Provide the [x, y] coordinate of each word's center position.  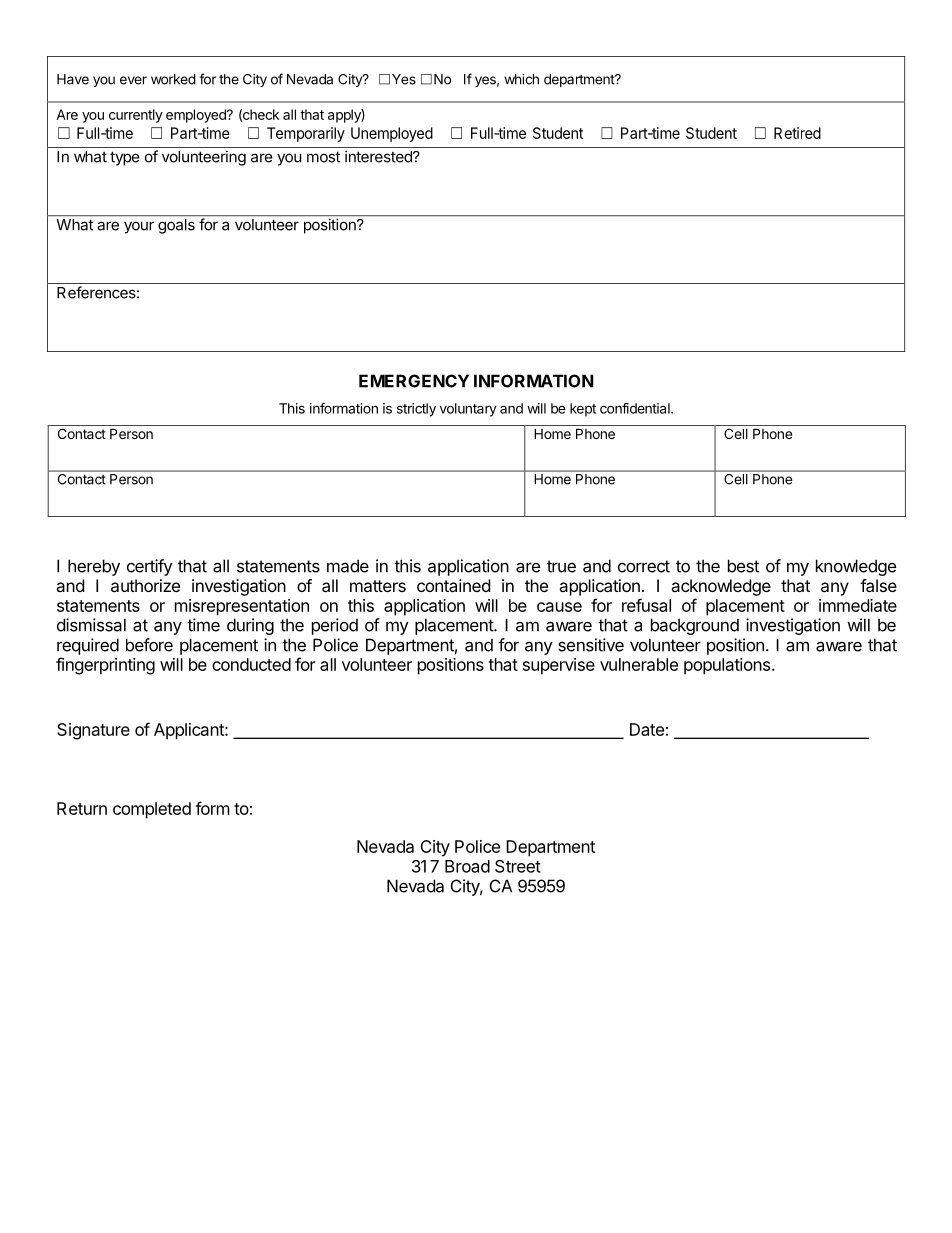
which [521, 79]
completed [152, 810]
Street [518, 866]
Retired [797, 133]
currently [136, 116]
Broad [467, 866]
